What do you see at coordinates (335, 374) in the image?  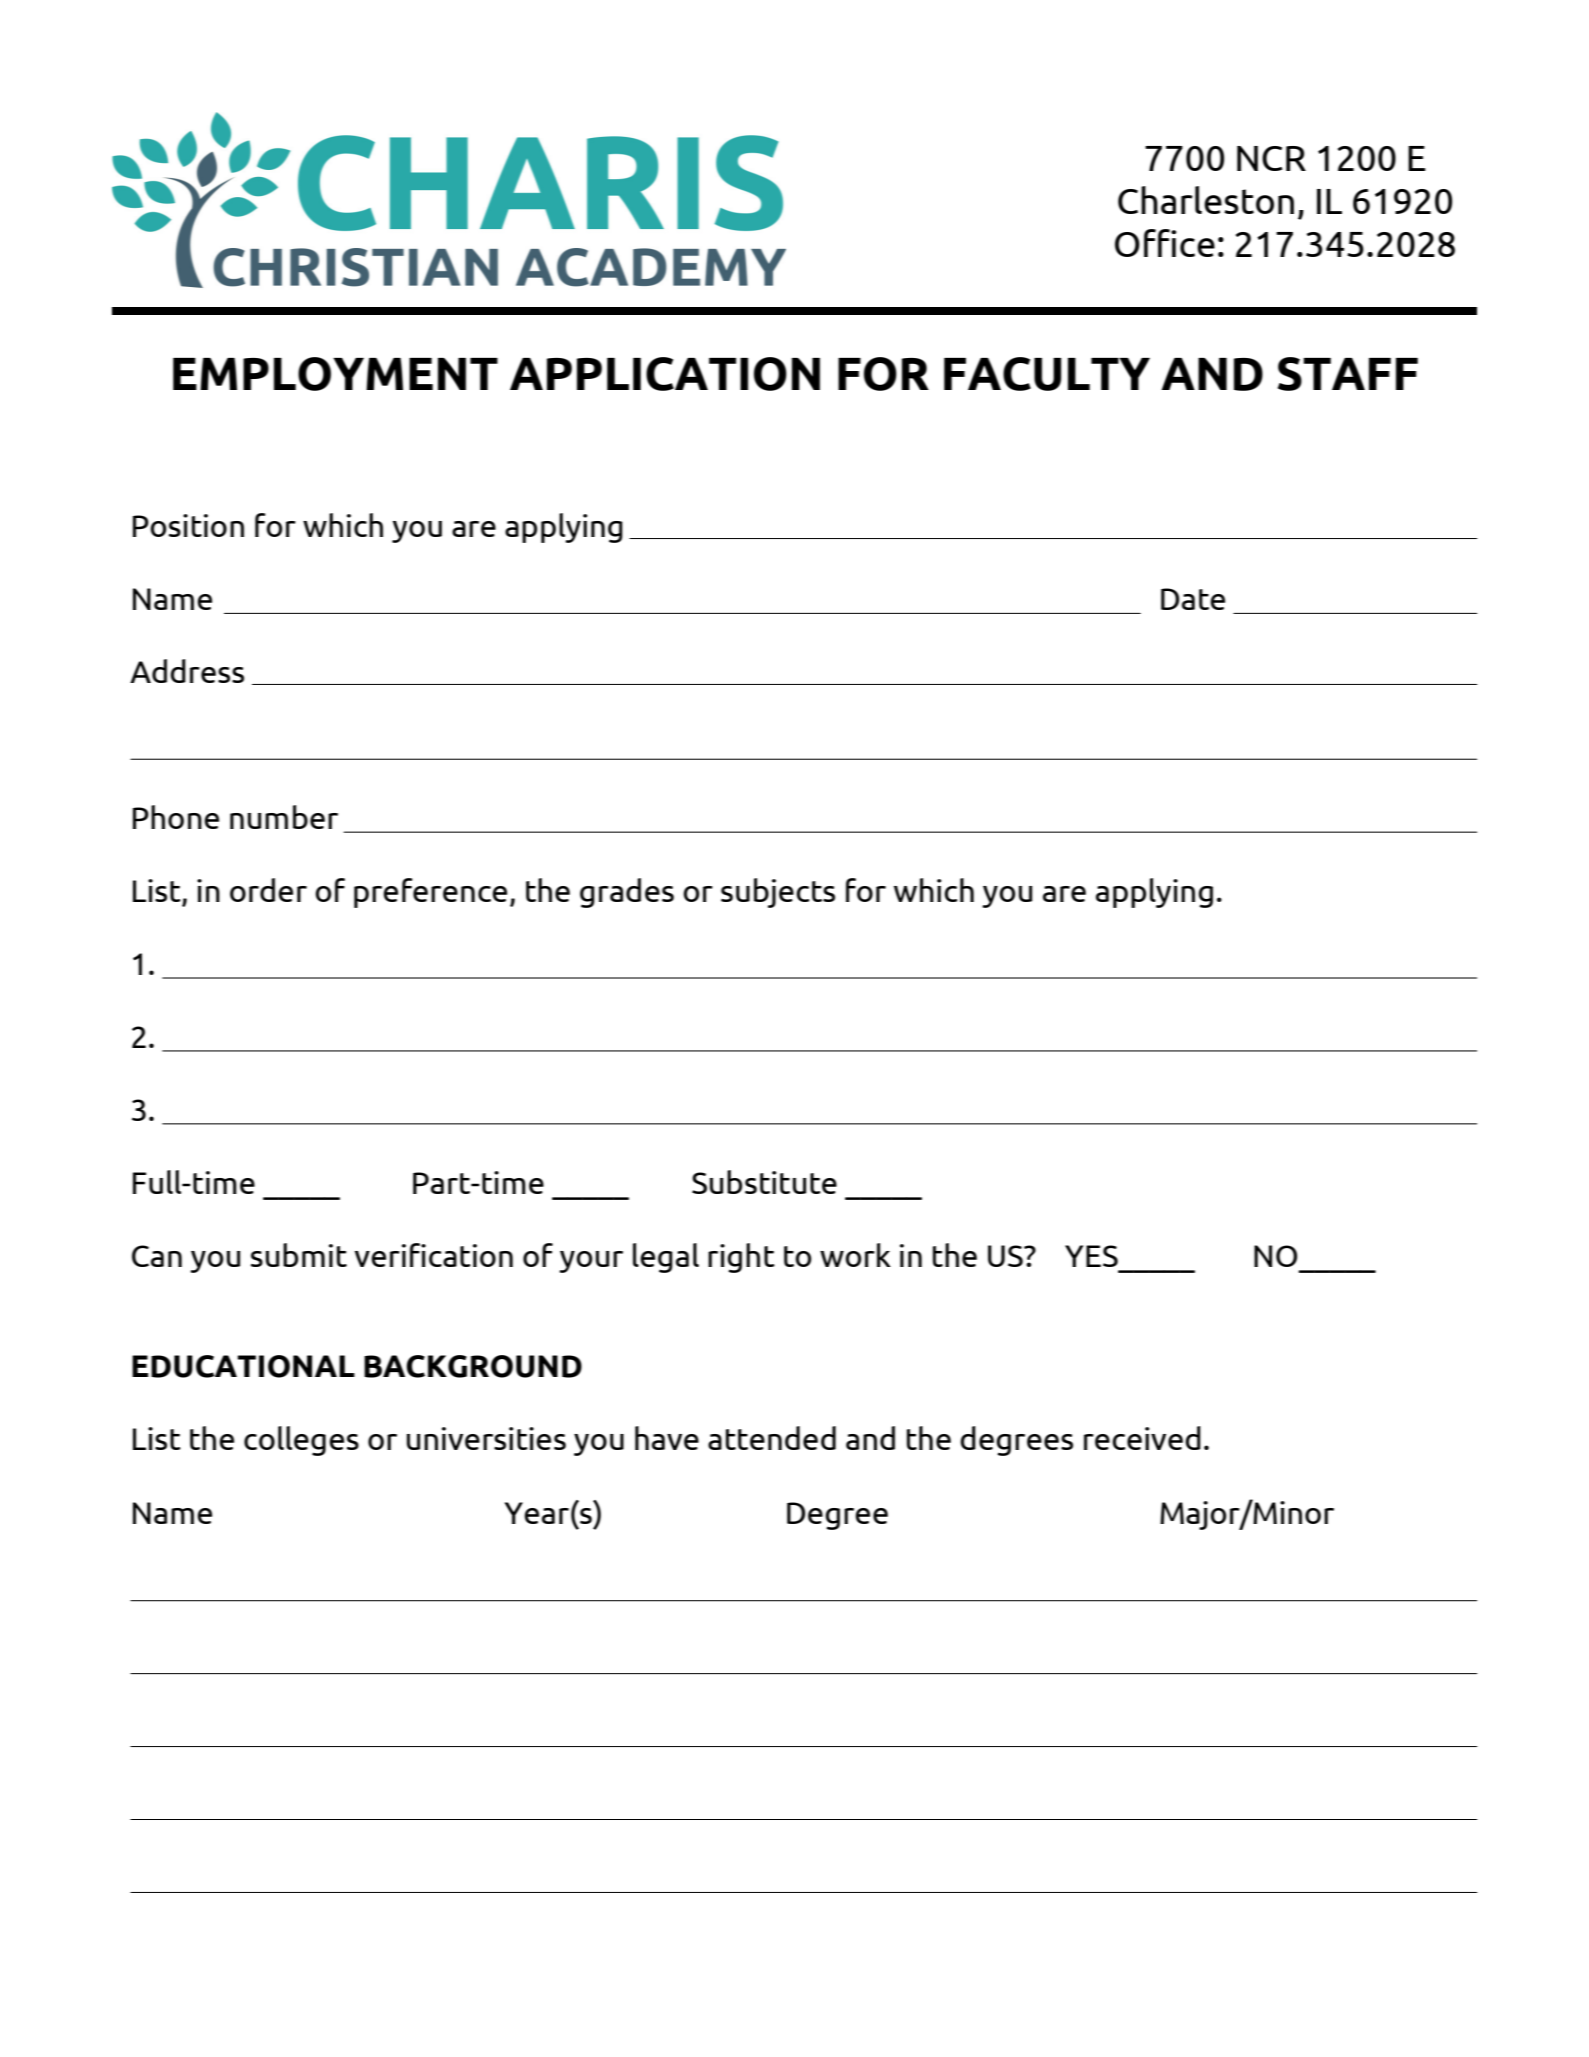 I see `EMPLOYMENT` at bounding box center [335, 374].
